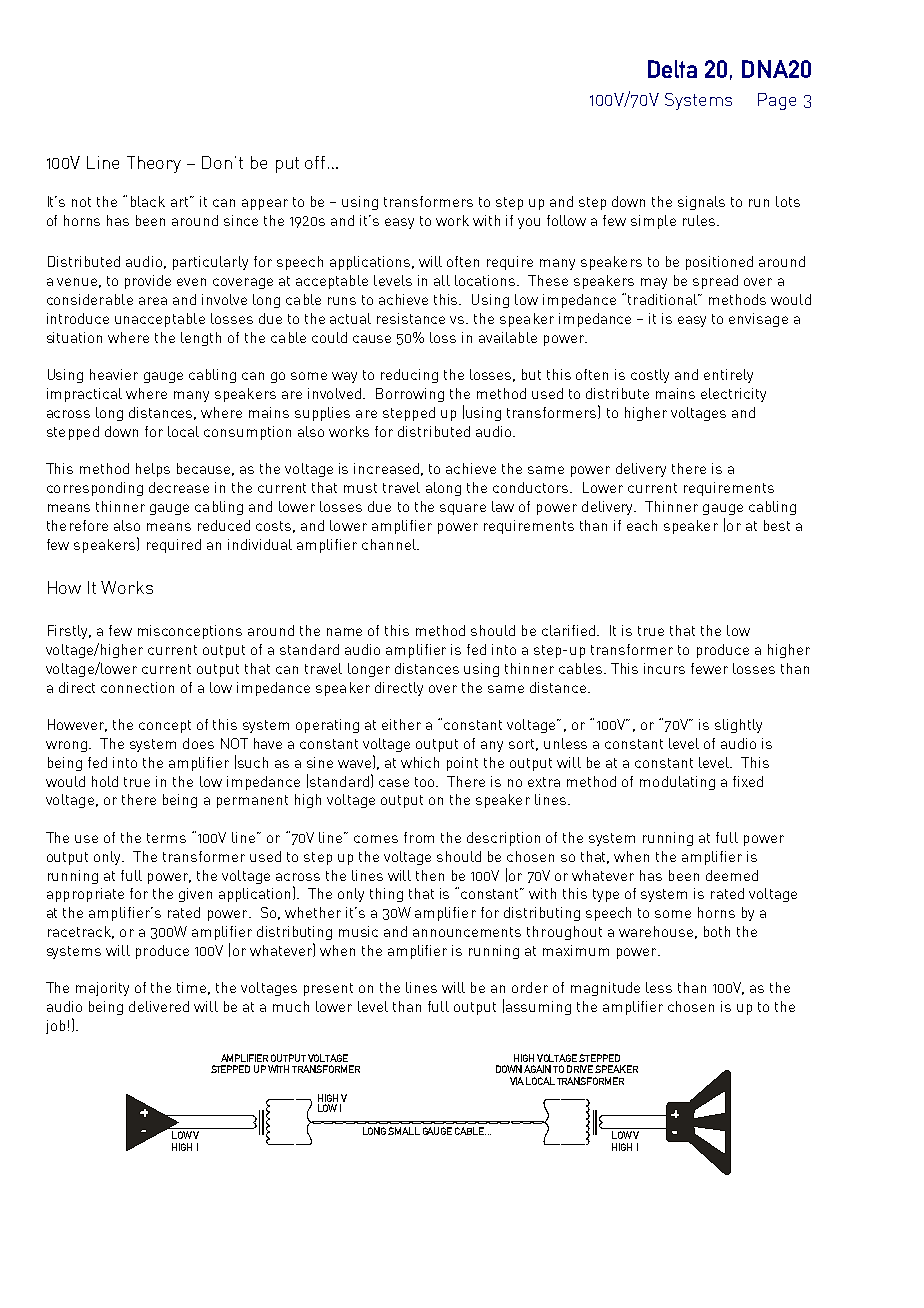 This image has width=924, height=1308. What do you see at coordinates (315, 162) in the image?
I see `off` at bounding box center [315, 162].
